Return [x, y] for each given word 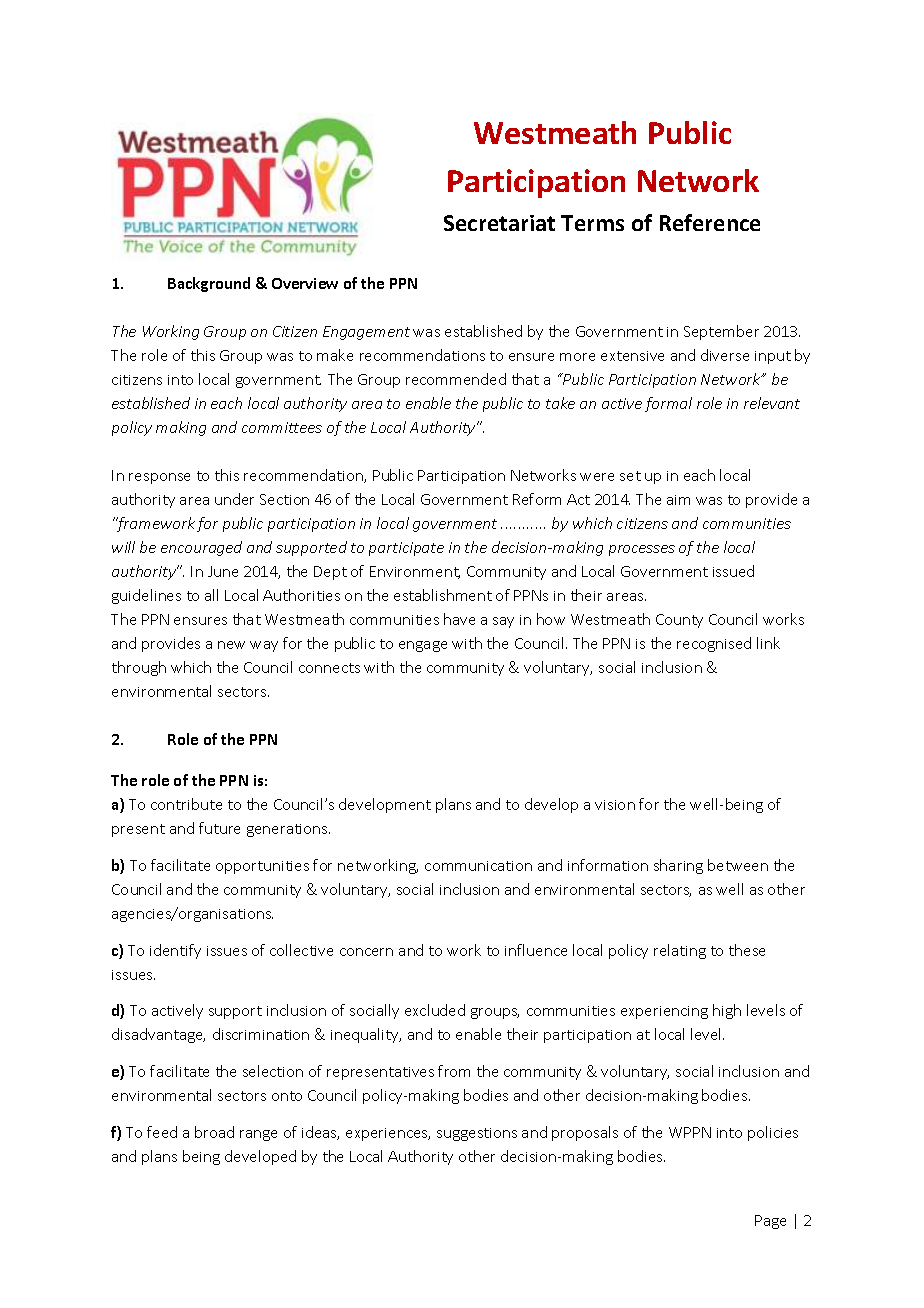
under [234, 499]
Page [770, 1222]
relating [680, 951]
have [459, 619]
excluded [435, 1010]
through [139, 668]
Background [209, 284]
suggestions [477, 1134]
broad [214, 1132]
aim [678, 500]
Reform [537, 499]
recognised [714, 644]
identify [175, 951]
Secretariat [499, 223]
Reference [710, 222]
